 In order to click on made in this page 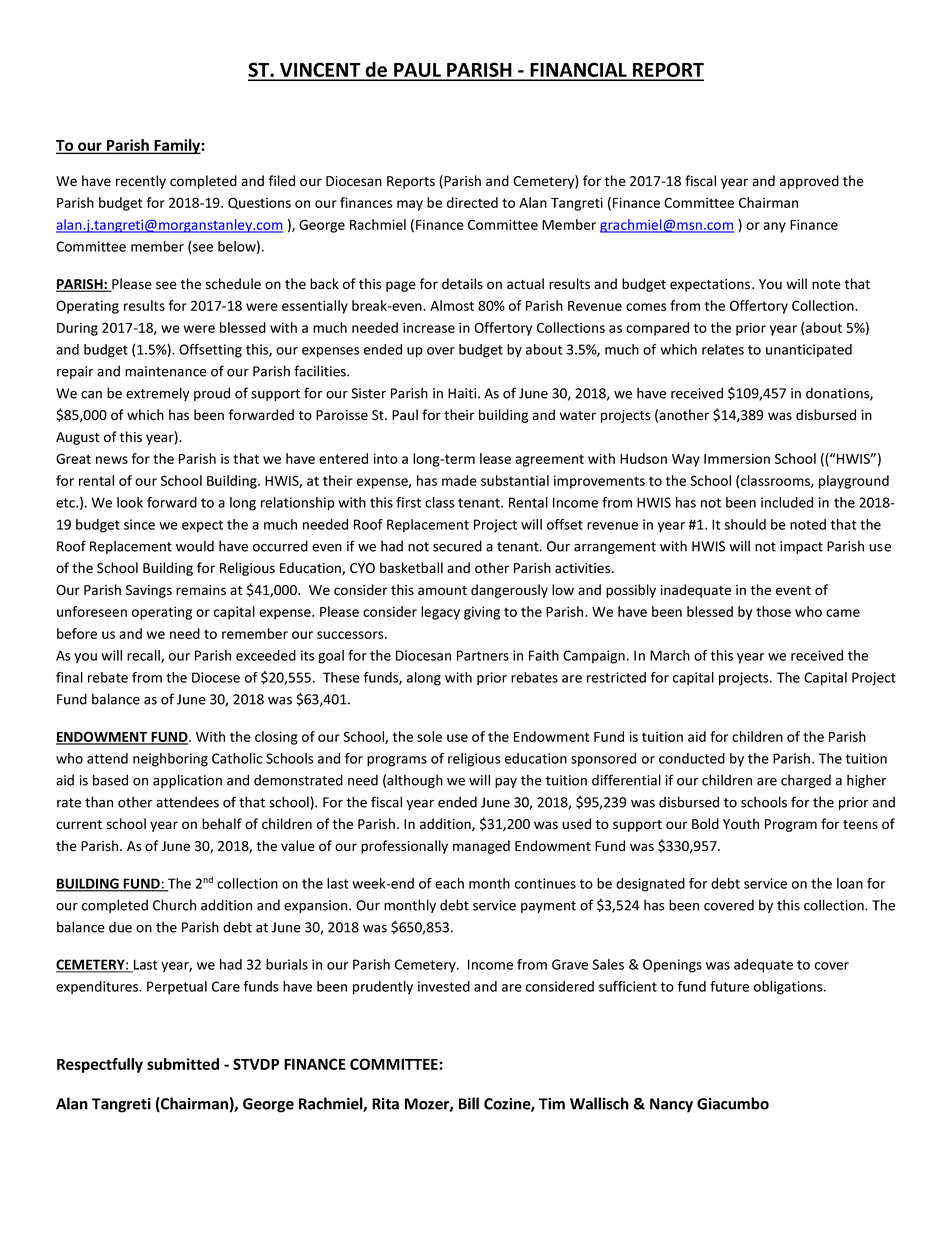, I will do `click(459, 480)`.
